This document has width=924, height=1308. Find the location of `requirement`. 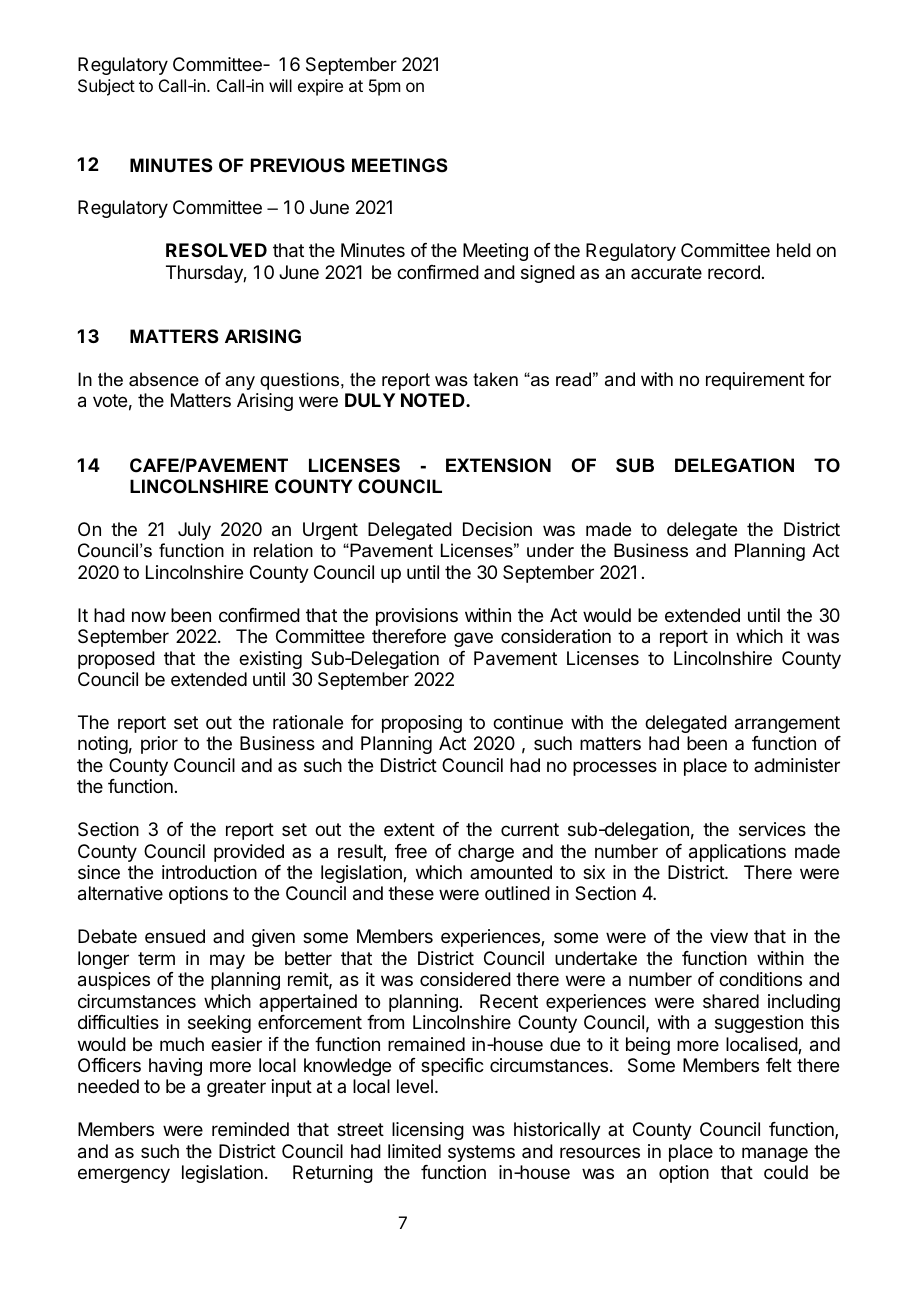

requirement is located at coordinates (755, 381).
